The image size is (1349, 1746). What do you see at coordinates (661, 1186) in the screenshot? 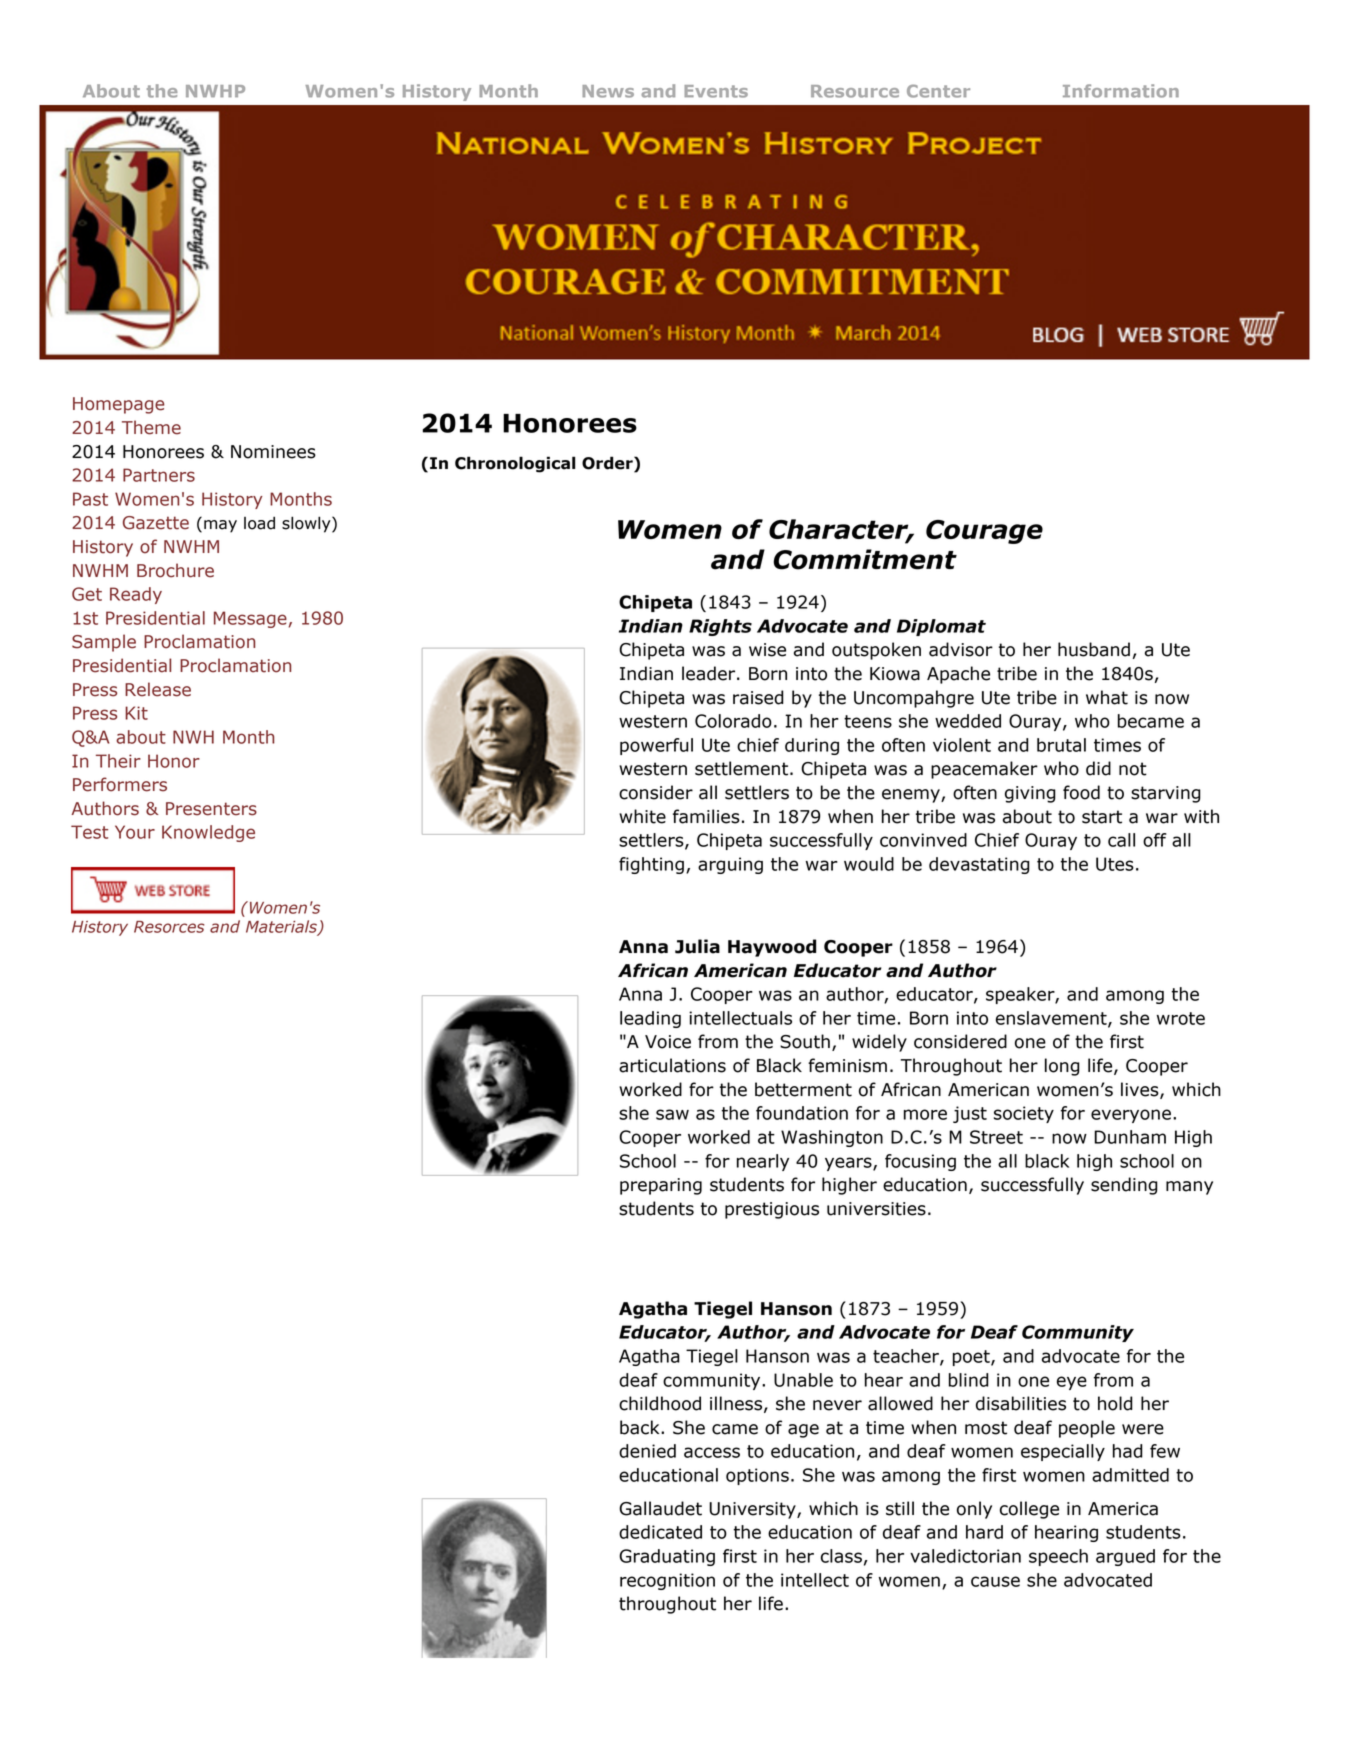
I see `preparing` at bounding box center [661, 1186].
